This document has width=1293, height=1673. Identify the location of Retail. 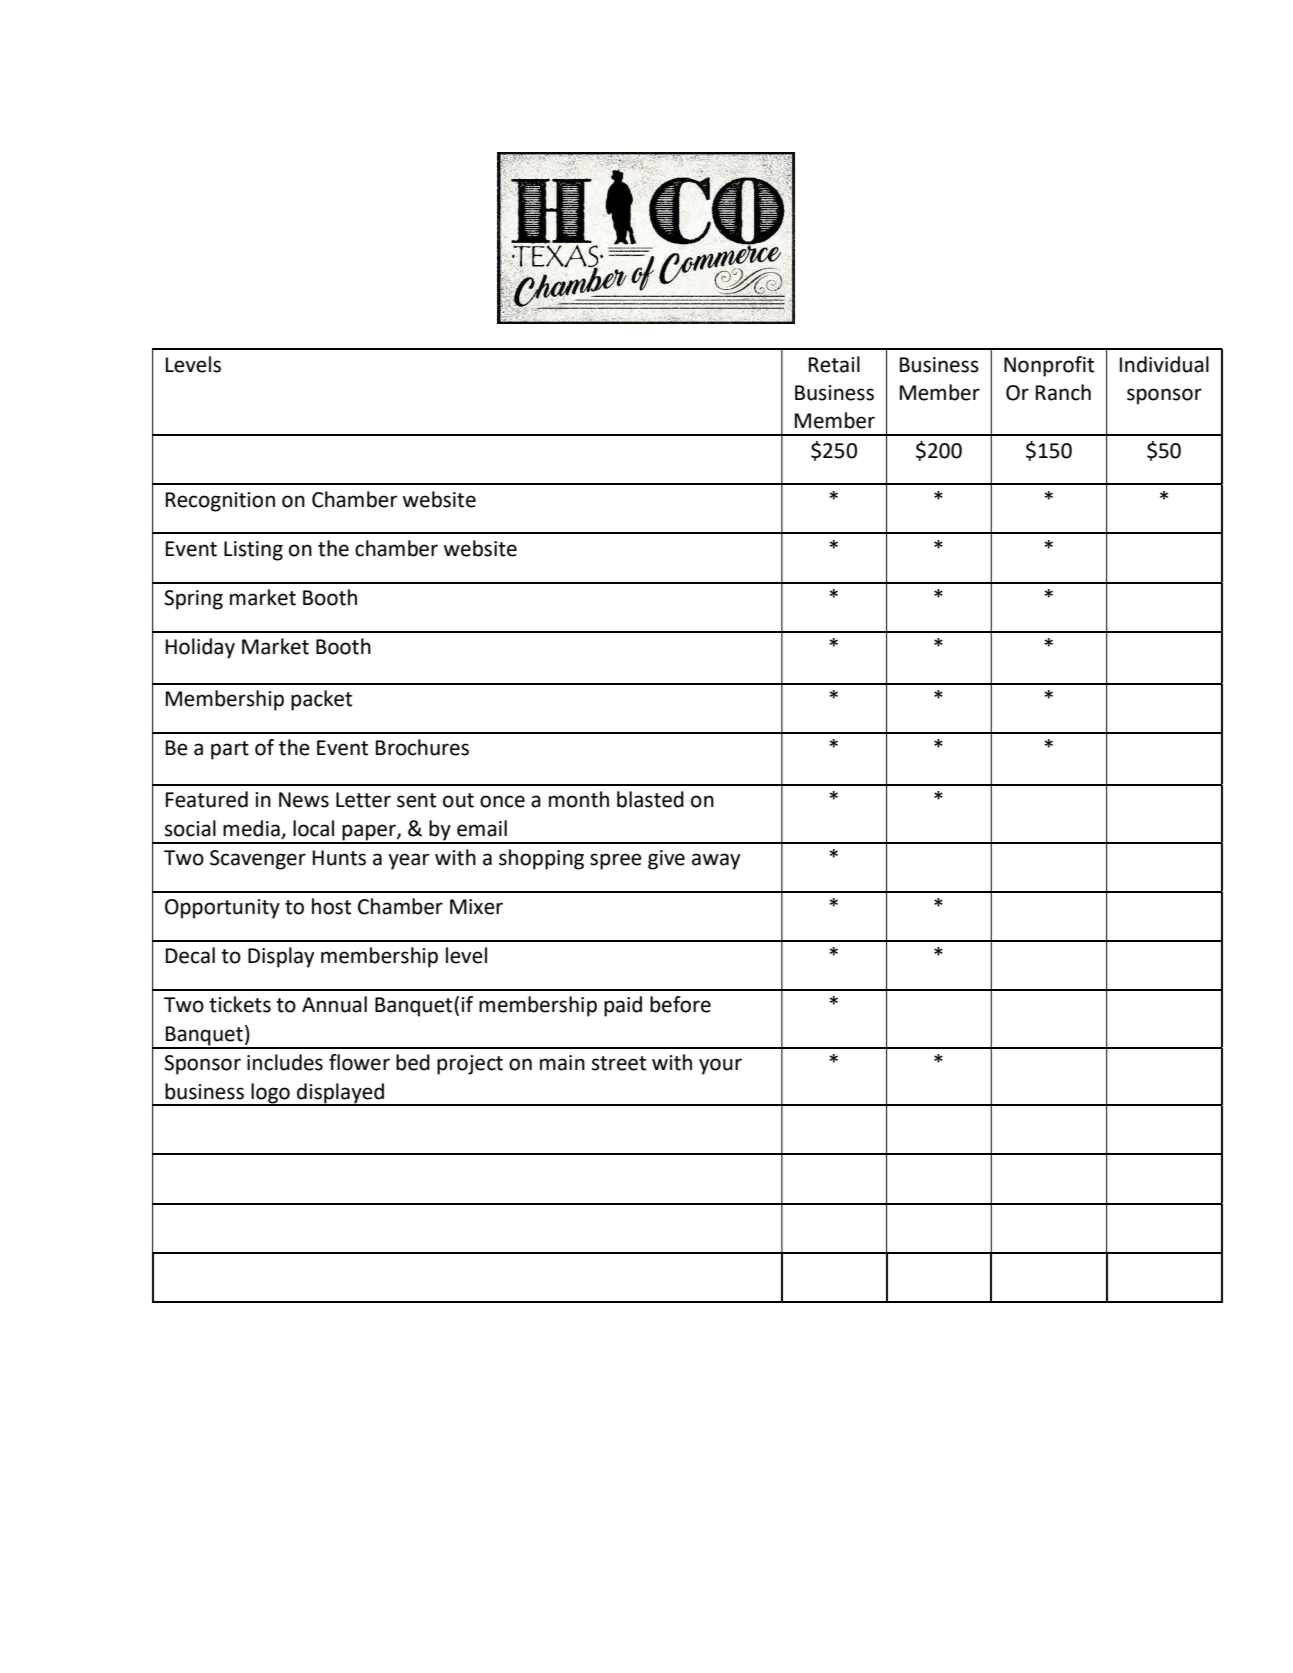
(834, 364).
